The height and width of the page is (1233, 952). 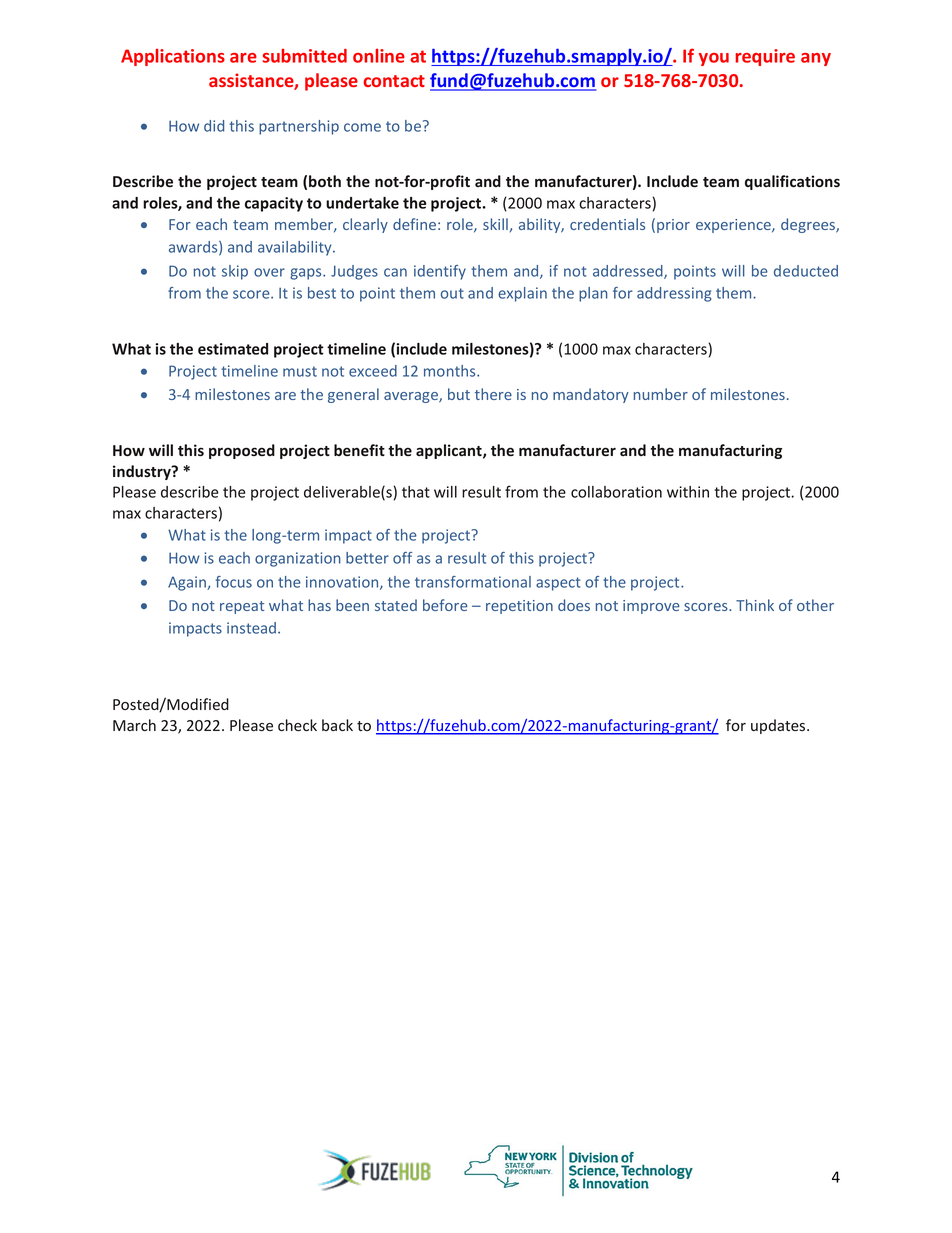 I want to click on applicant, so click(x=450, y=451).
